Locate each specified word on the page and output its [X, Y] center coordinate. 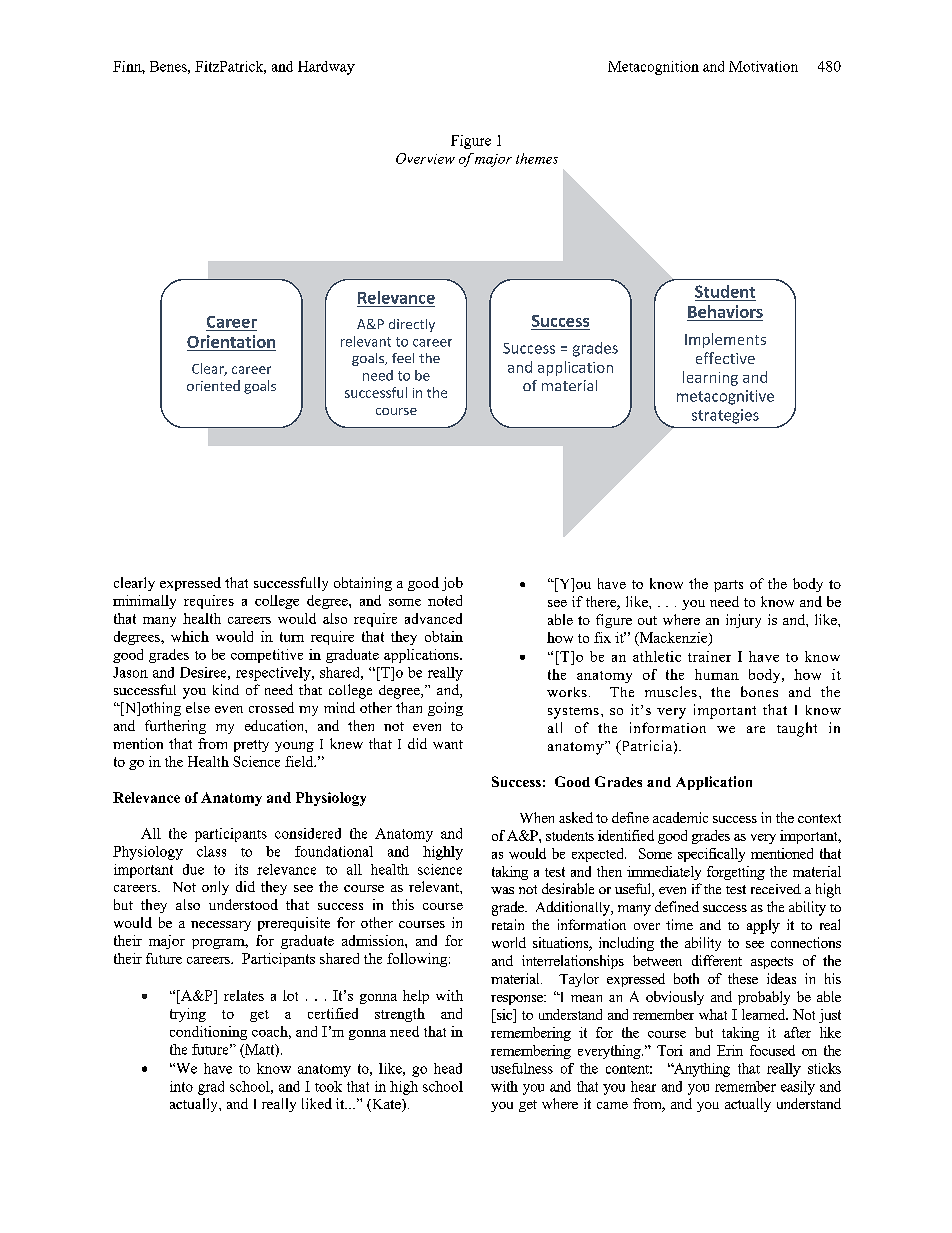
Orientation [231, 341]
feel [403, 358]
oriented [213, 385]
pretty [251, 746]
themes [537, 158]
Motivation [763, 66]
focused [772, 1050]
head [448, 1068]
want [448, 744]
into [181, 1086]
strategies [725, 416]
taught [797, 729]
